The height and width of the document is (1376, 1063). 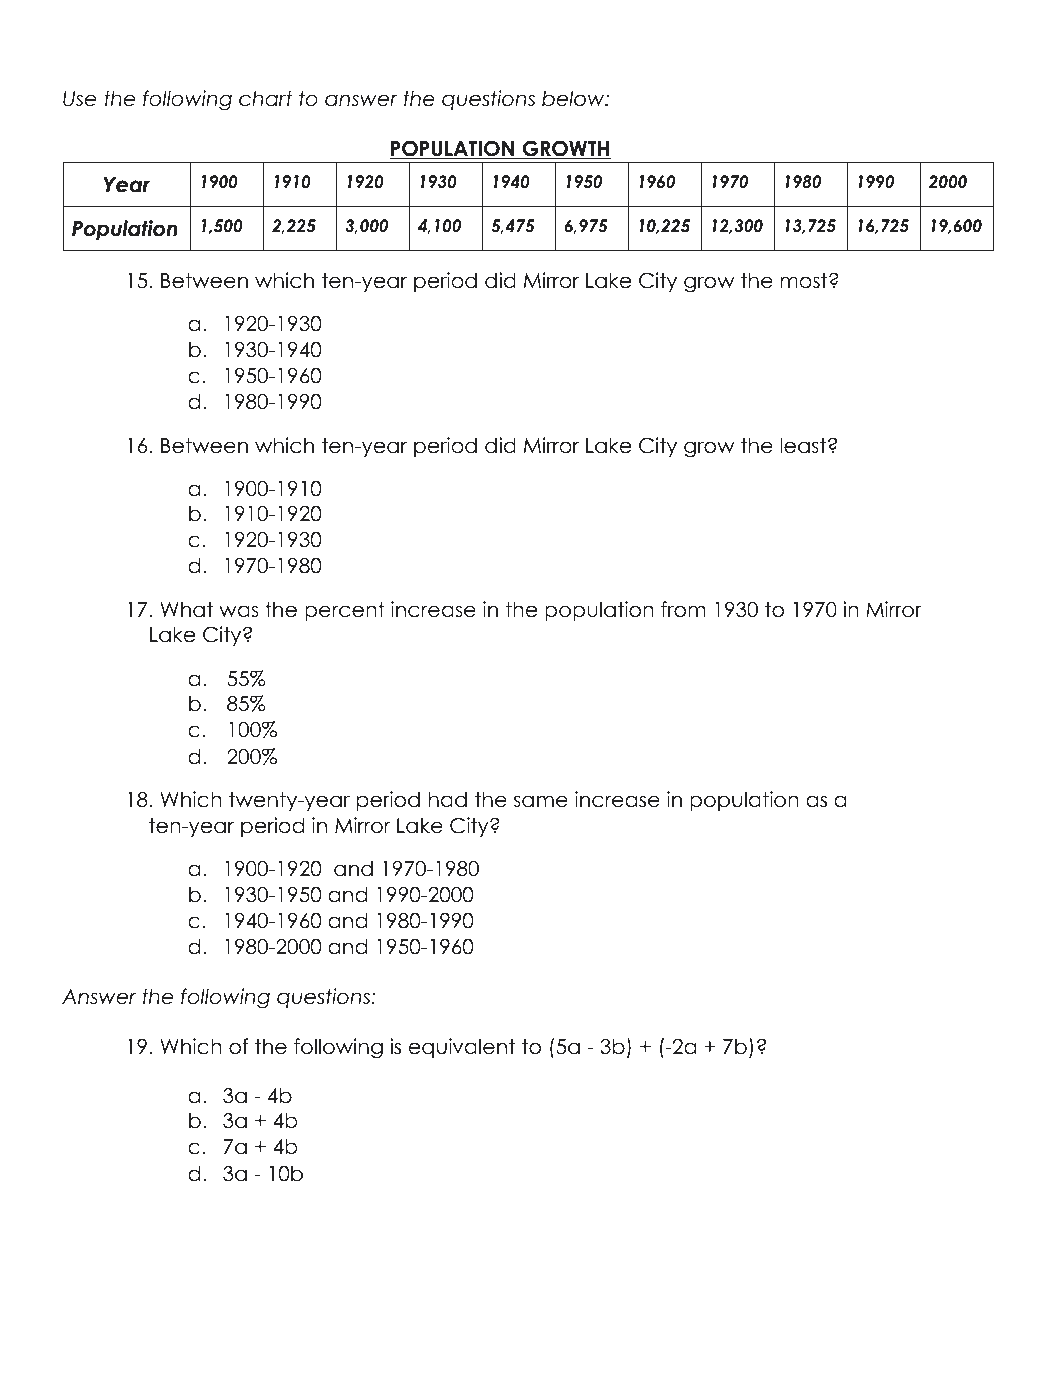 What do you see at coordinates (803, 445) in the document?
I see `least` at bounding box center [803, 445].
